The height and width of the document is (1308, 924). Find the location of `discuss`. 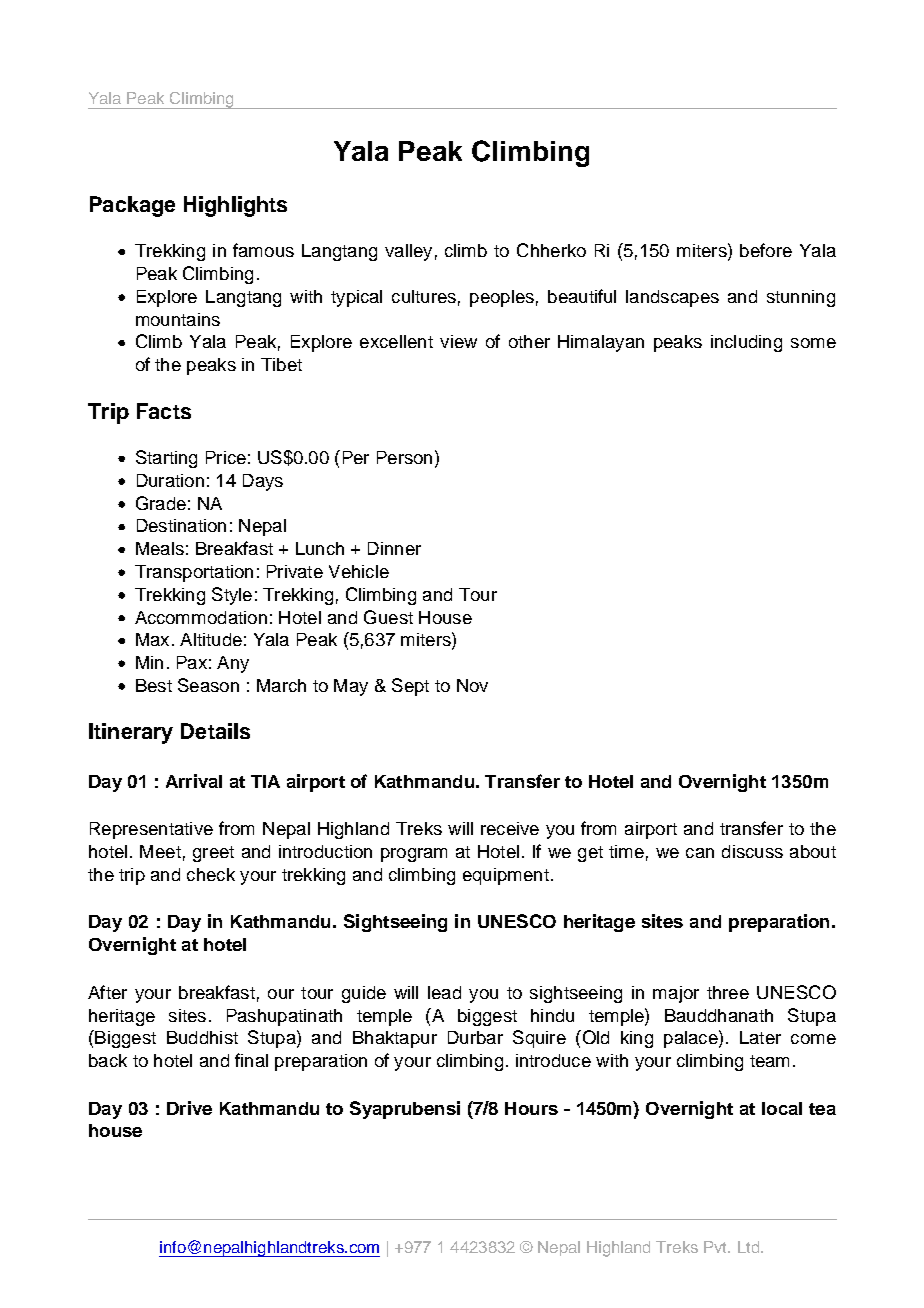

discuss is located at coordinates (752, 851).
